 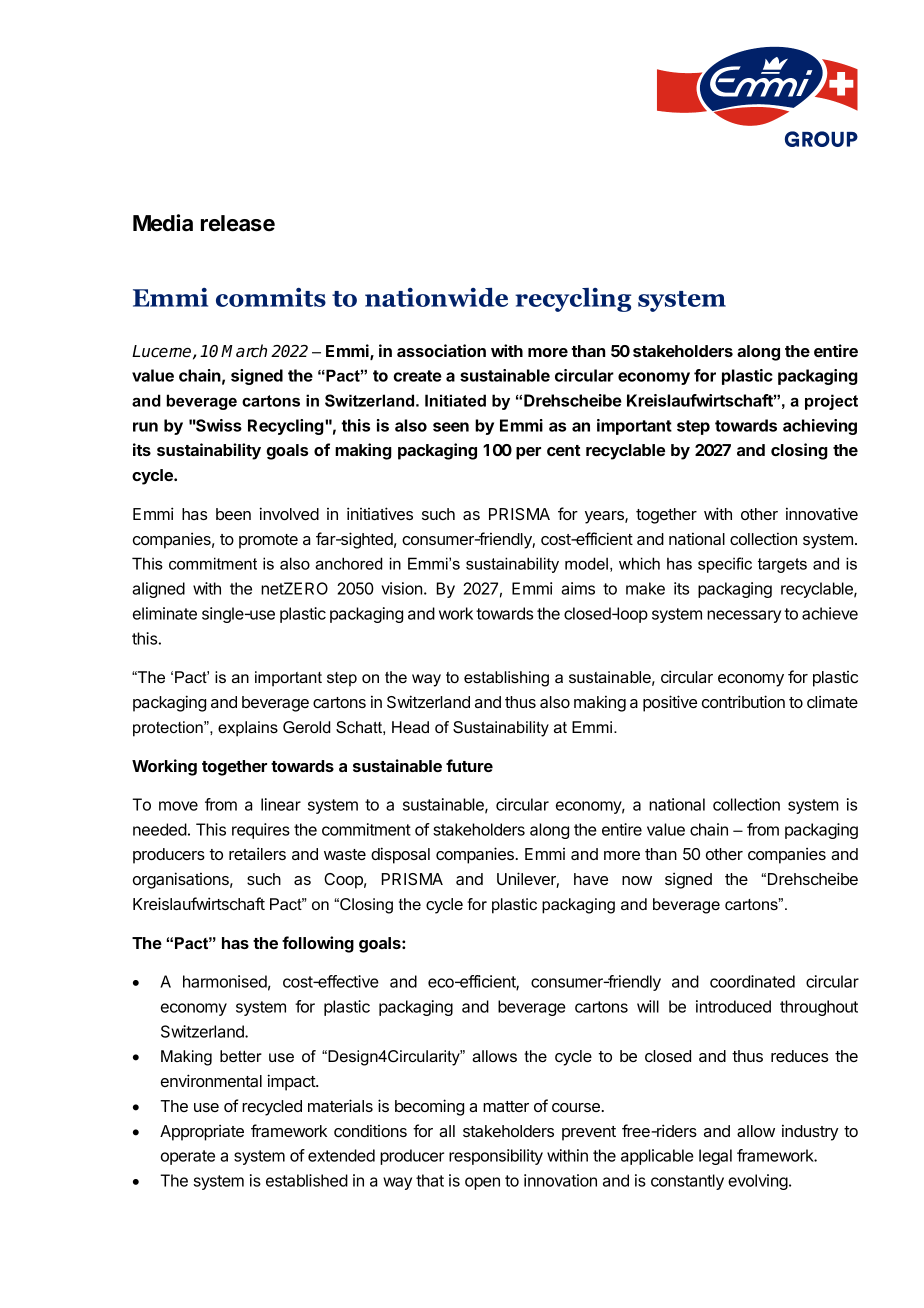 I want to click on coordinated, so click(x=752, y=981).
